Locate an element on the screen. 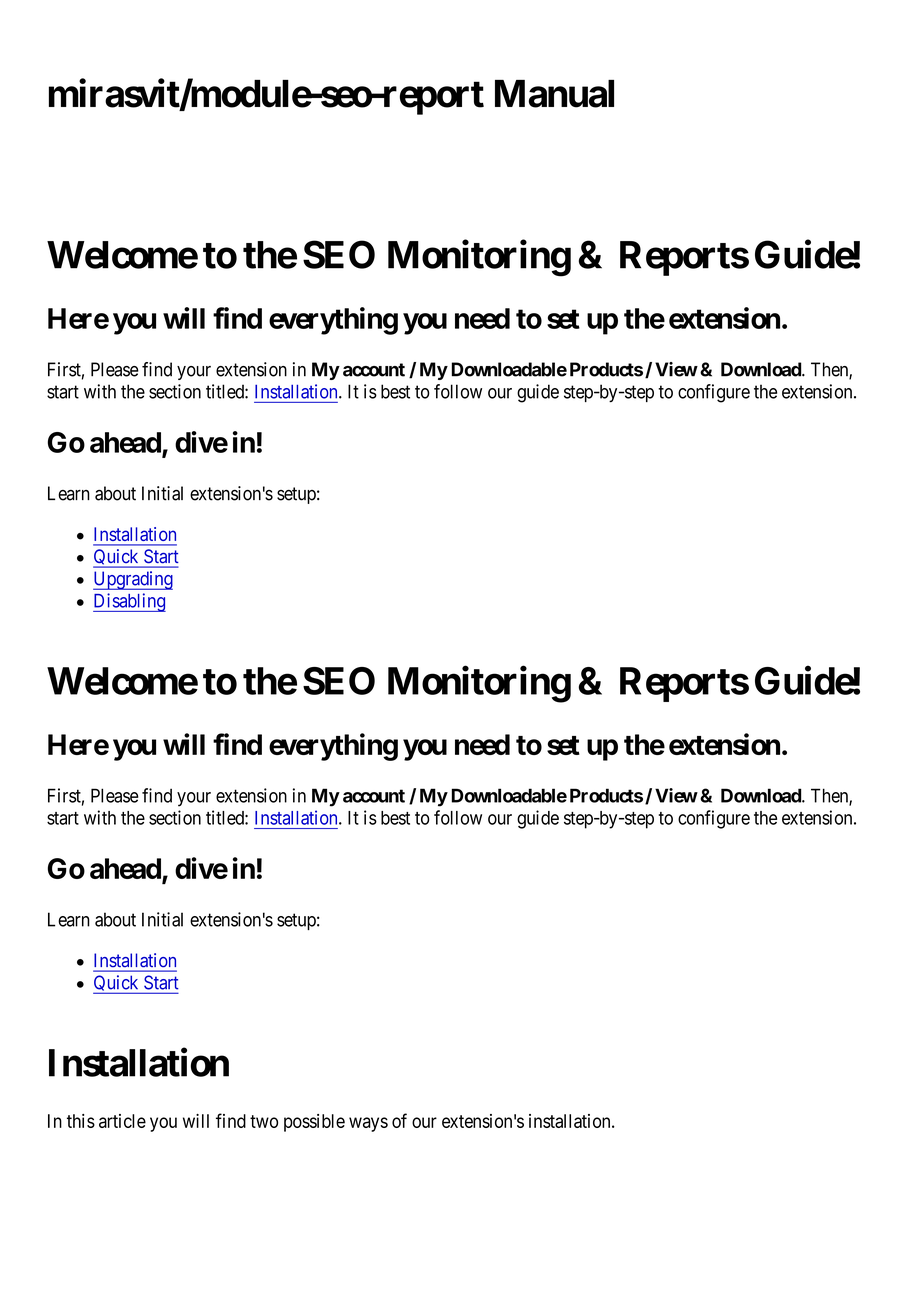  Disabling is located at coordinates (129, 602).
